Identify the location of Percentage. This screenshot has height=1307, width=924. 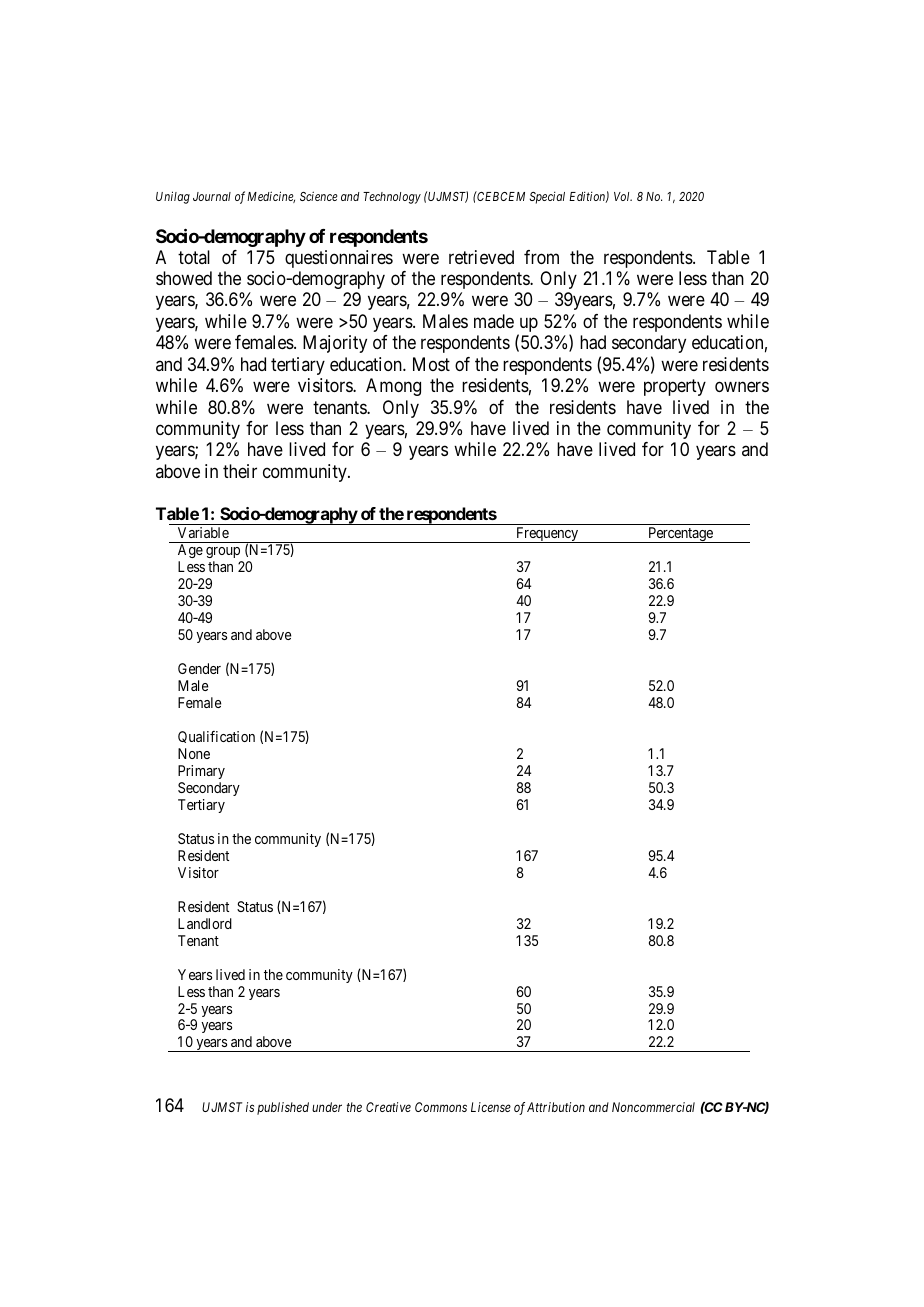
(680, 535).
